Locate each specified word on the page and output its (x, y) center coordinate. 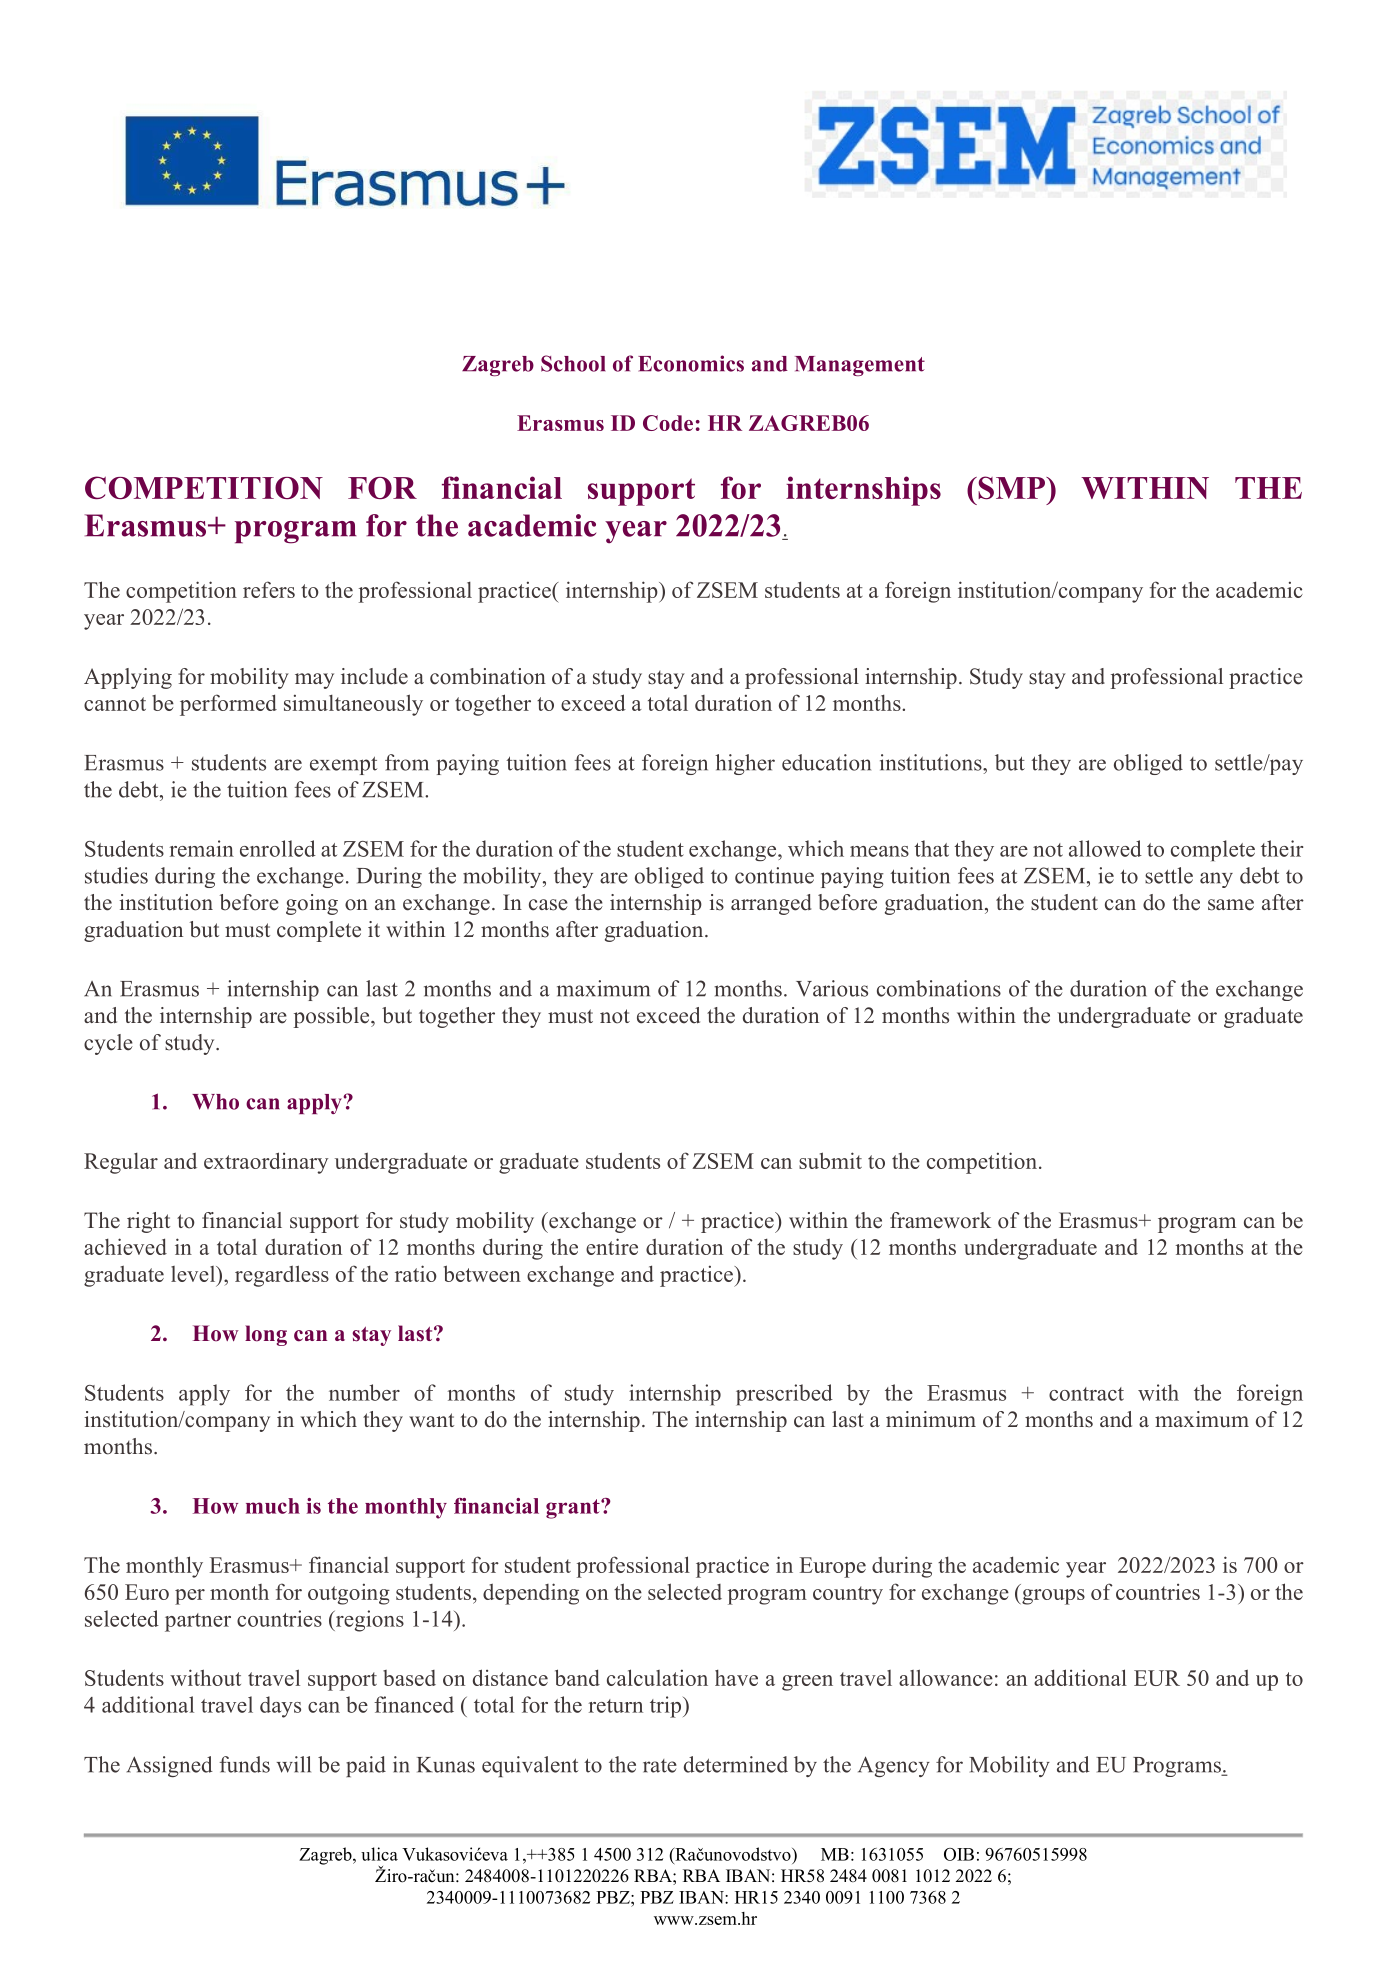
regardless (282, 1276)
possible (332, 1017)
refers (269, 589)
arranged (771, 904)
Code (668, 423)
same (1231, 905)
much (273, 1506)
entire (612, 1246)
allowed (1105, 848)
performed (228, 705)
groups (1052, 1597)
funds (244, 1764)
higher (745, 764)
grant (574, 1509)
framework (940, 1220)
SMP (1011, 487)
